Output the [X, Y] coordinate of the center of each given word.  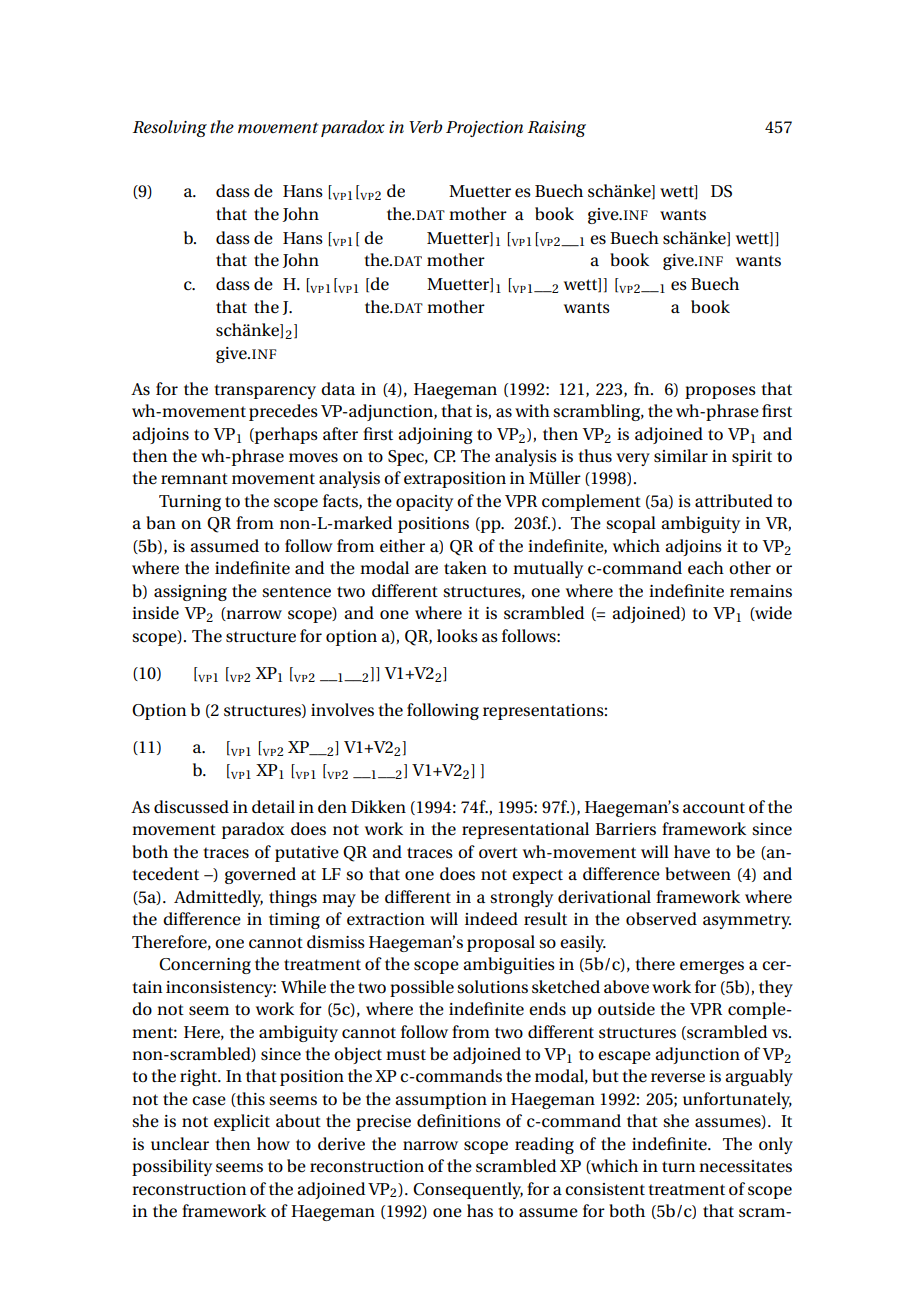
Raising [557, 129]
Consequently [468, 1190]
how [273, 1143]
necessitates [745, 1166]
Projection [484, 129]
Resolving [170, 128]
